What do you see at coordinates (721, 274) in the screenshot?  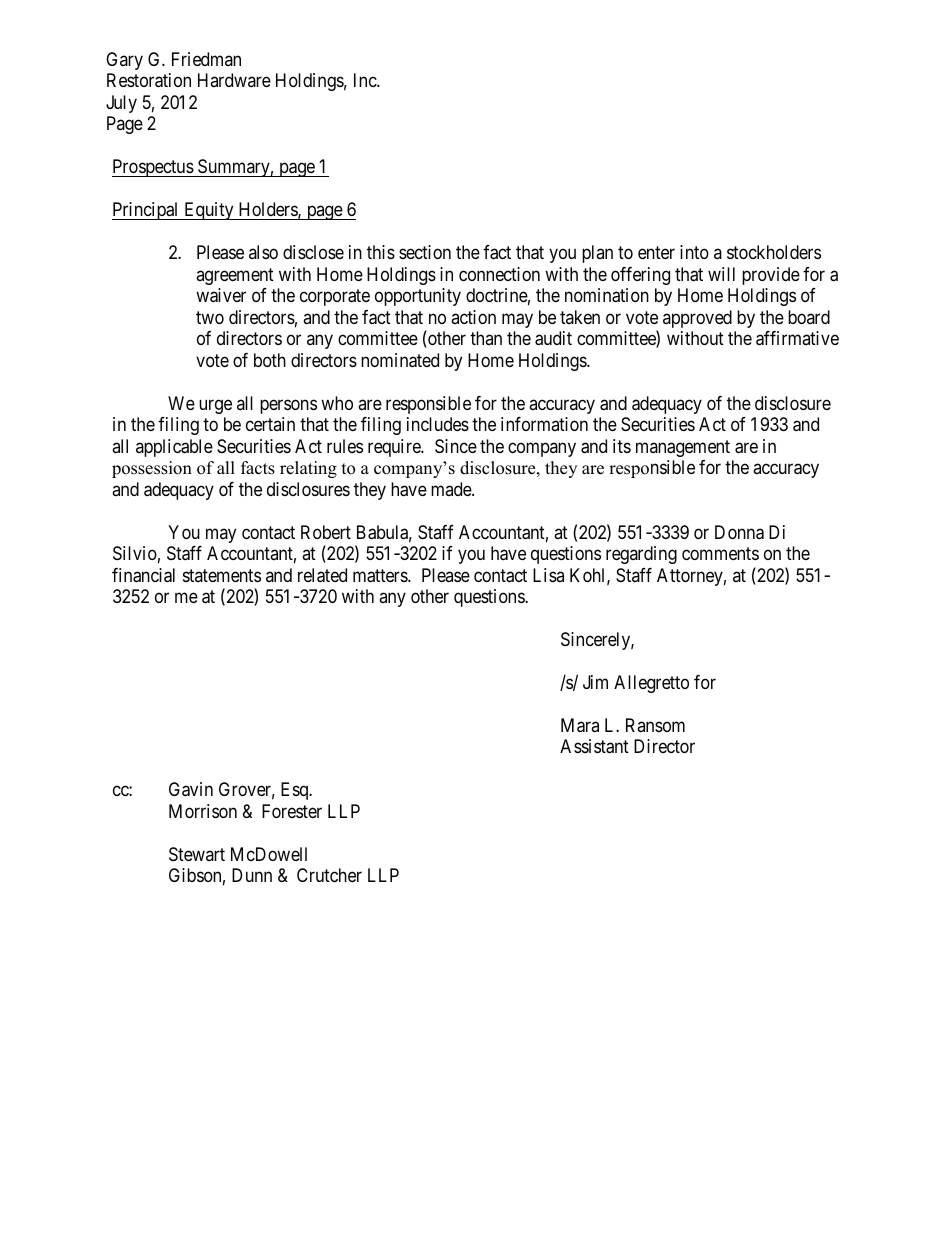 I see `will` at bounding box center [721, 274].
